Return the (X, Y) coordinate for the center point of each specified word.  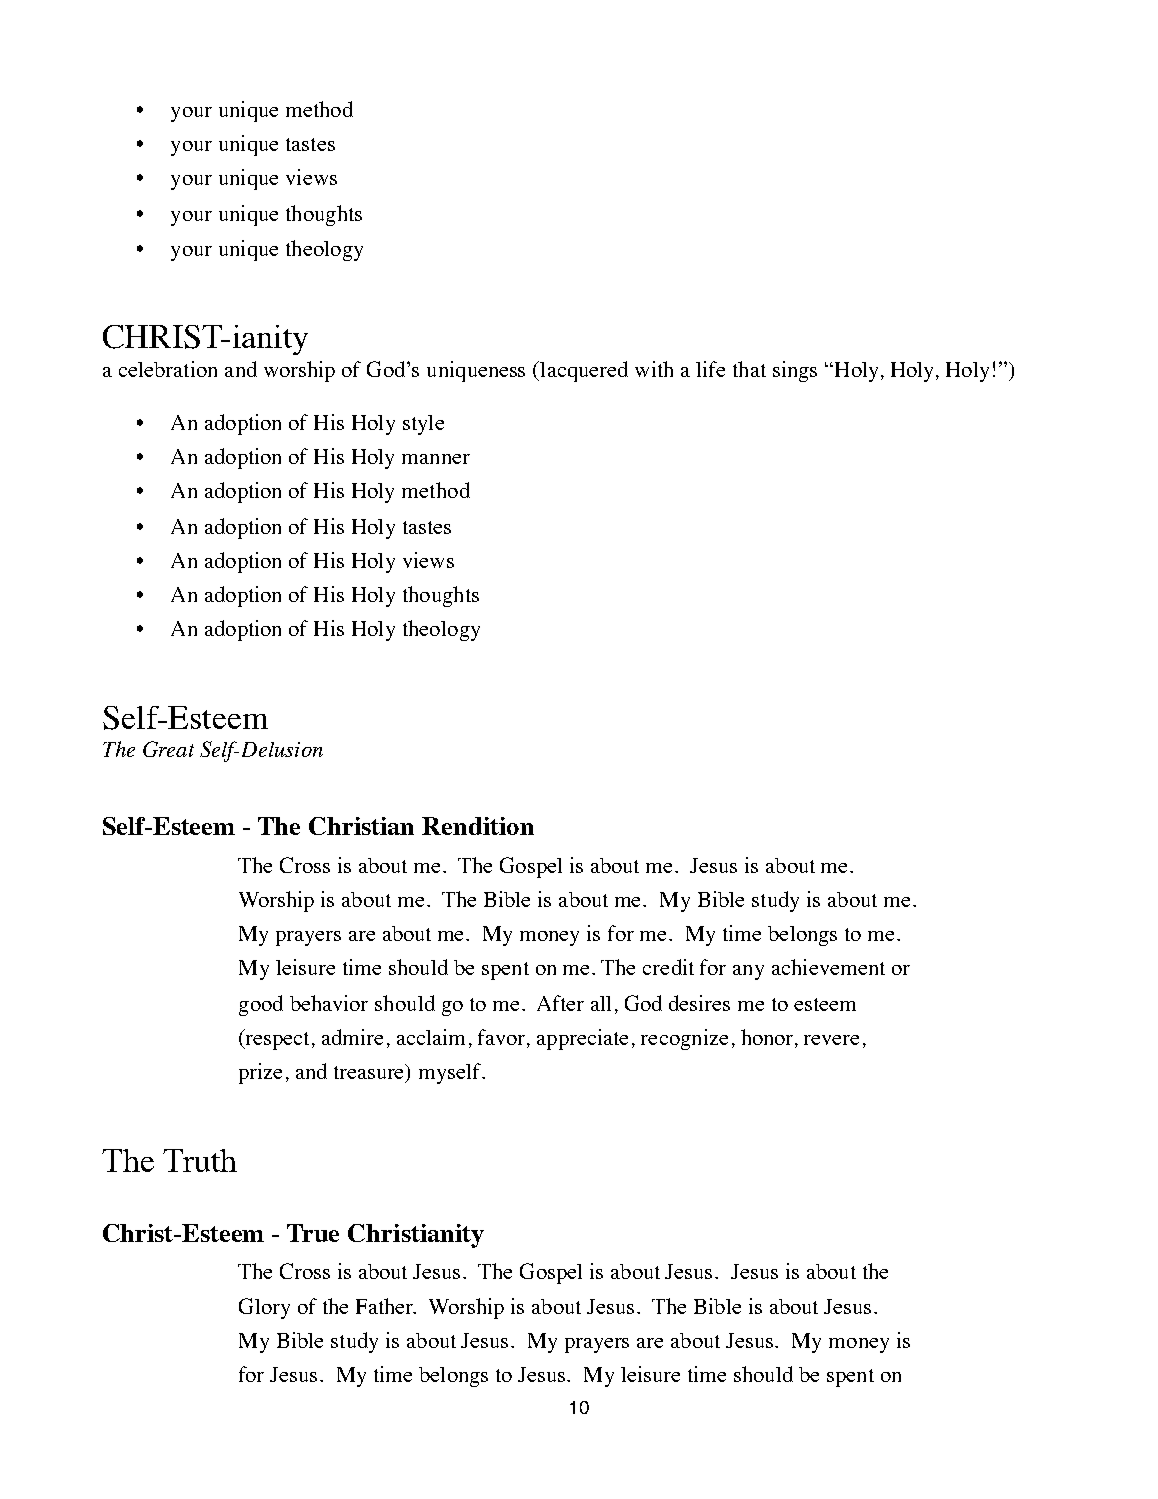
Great (168, 749)
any (748, 972)
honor (768, 1038)
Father (386, 1306)
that (749, 369)
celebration (168, 369)
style (423, 425)
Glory (264, 1308)
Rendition (478, 826)
